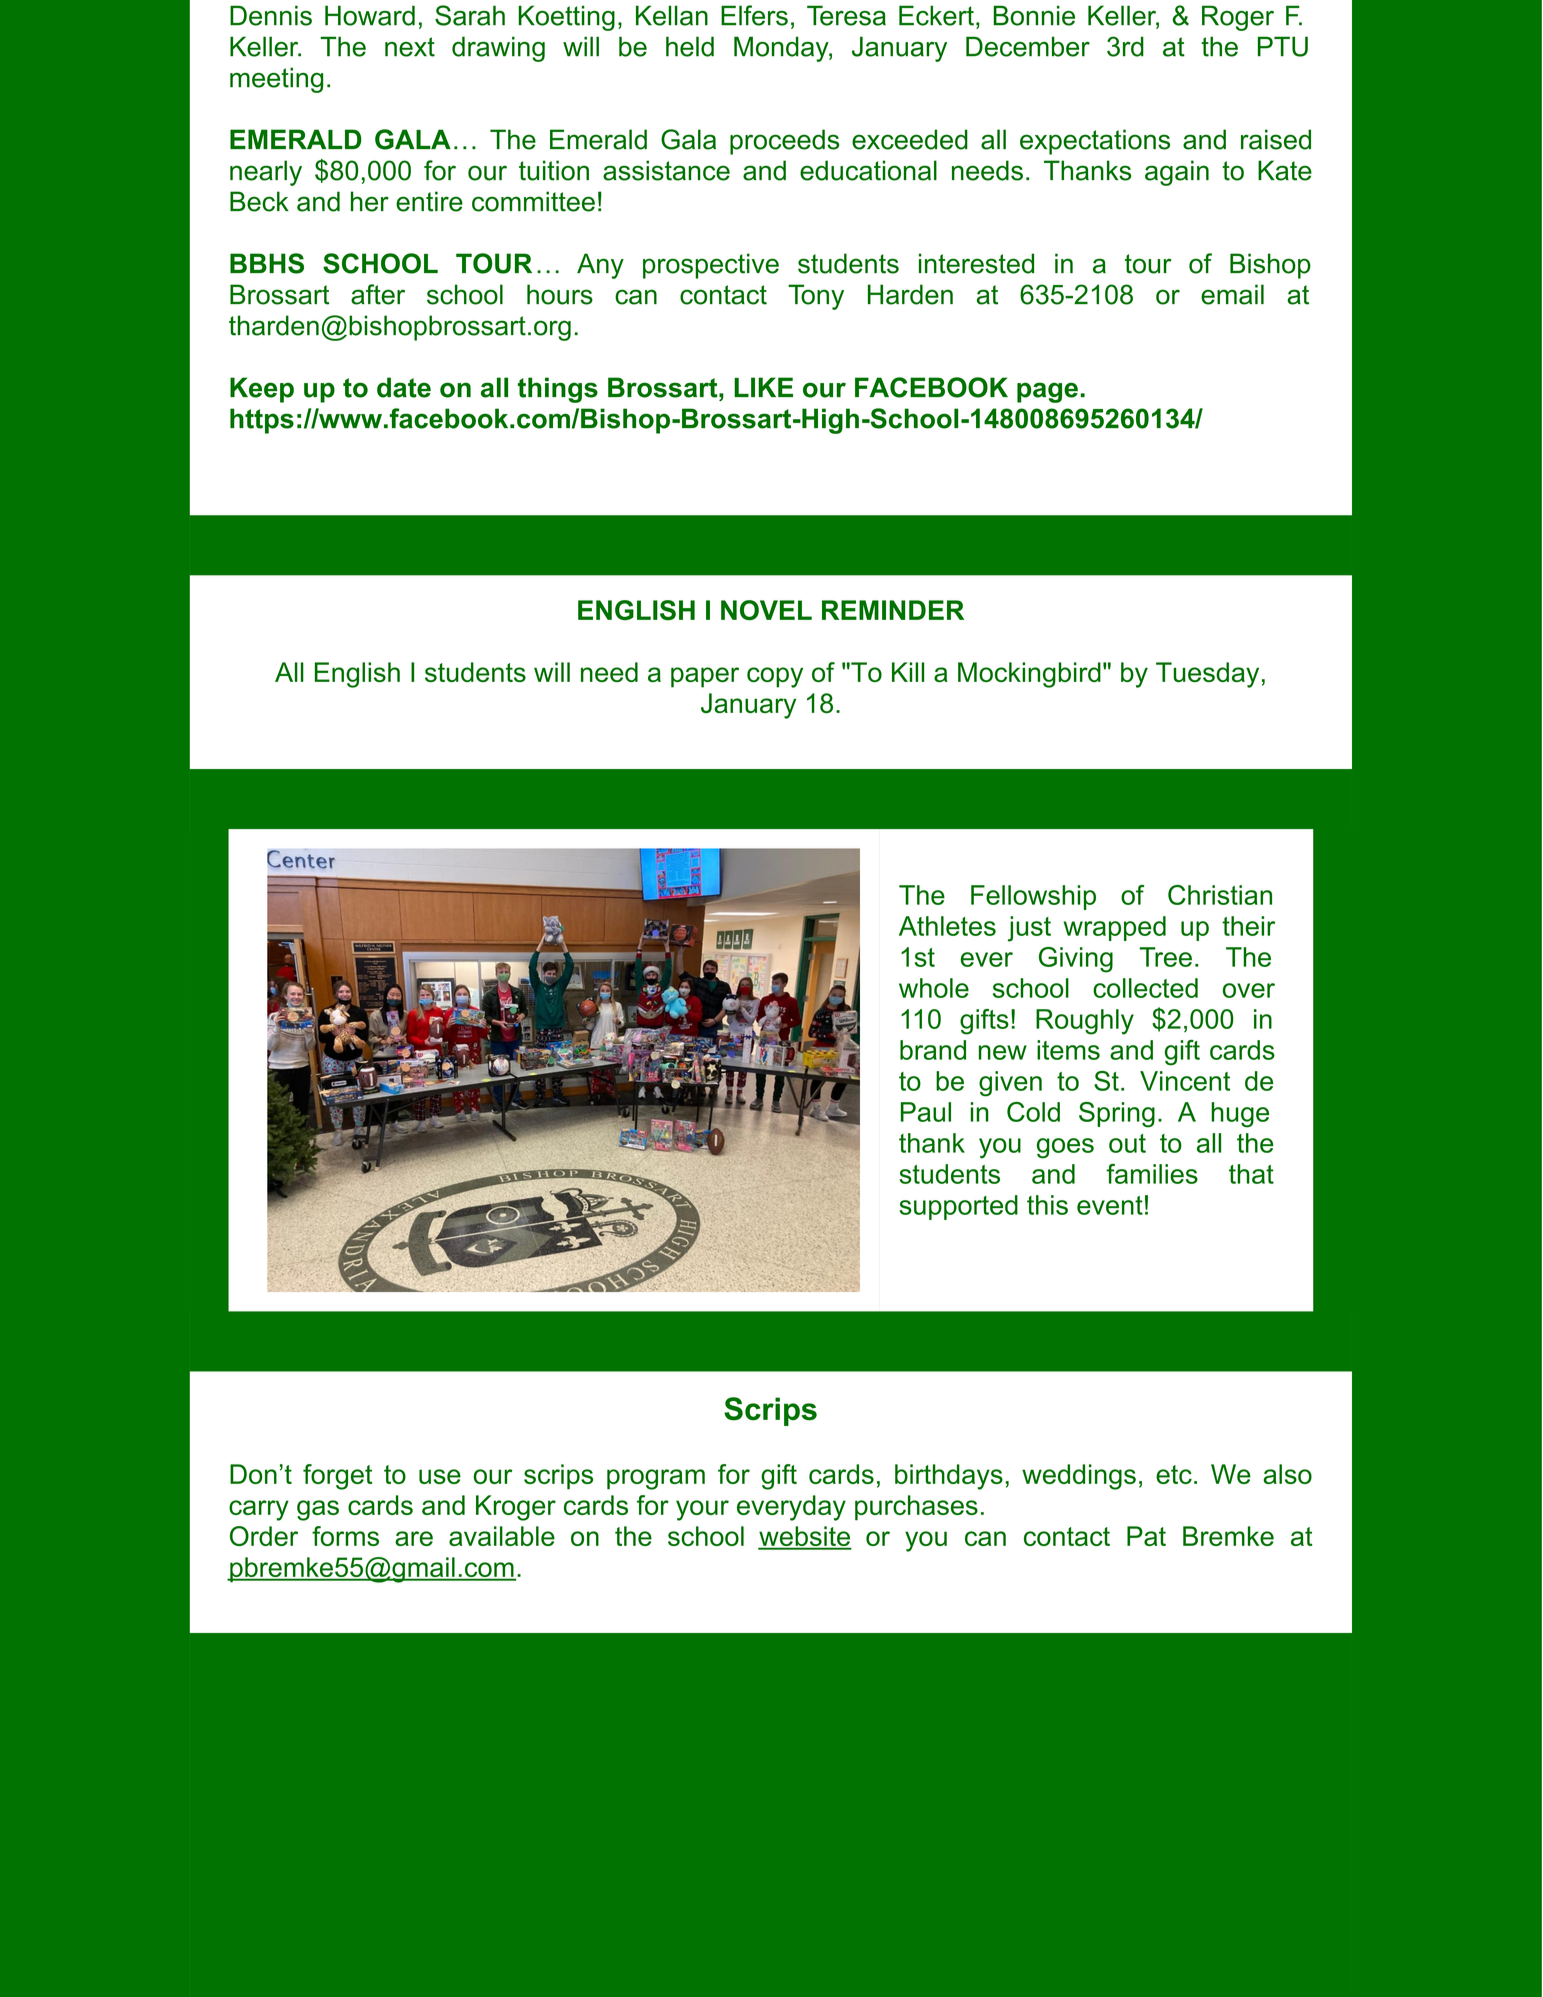 The image size is (1543, 1997). What do you see at coordinates (1174, 1474) in the page?
I see `etc` at bounding box center [1174, 1474].
